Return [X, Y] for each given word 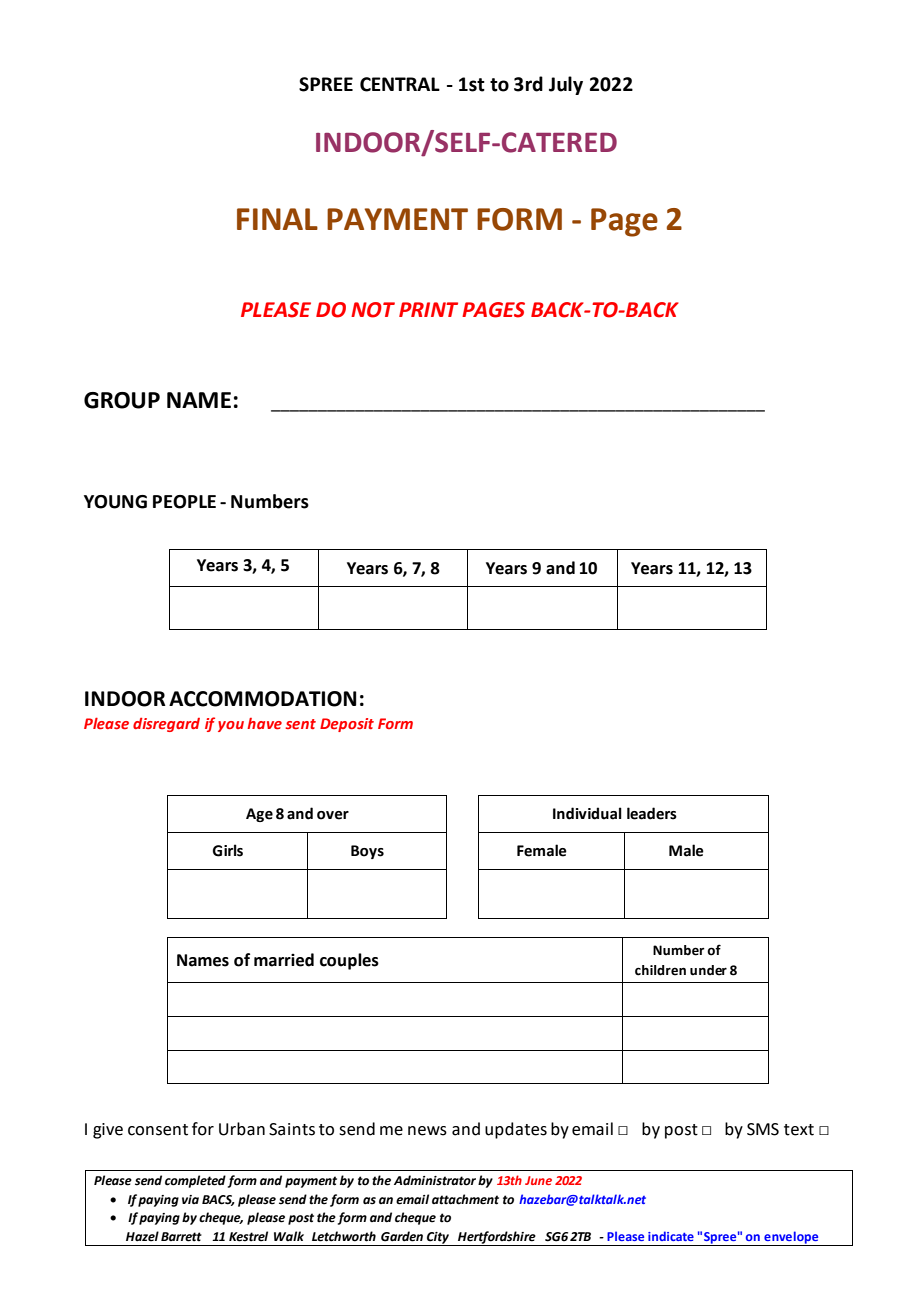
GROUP [122, 400]
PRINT [428, 309]
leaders [652, 813]
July [566, 85]
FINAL [277, 219]
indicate [671, 1236]
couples [349, 961]
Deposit [347, 725]
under [708, 970]
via [190, 1199]
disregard [166, 725]
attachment [465, 1199]
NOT [373, 310]
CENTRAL [400, 84]
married [284, 960]
